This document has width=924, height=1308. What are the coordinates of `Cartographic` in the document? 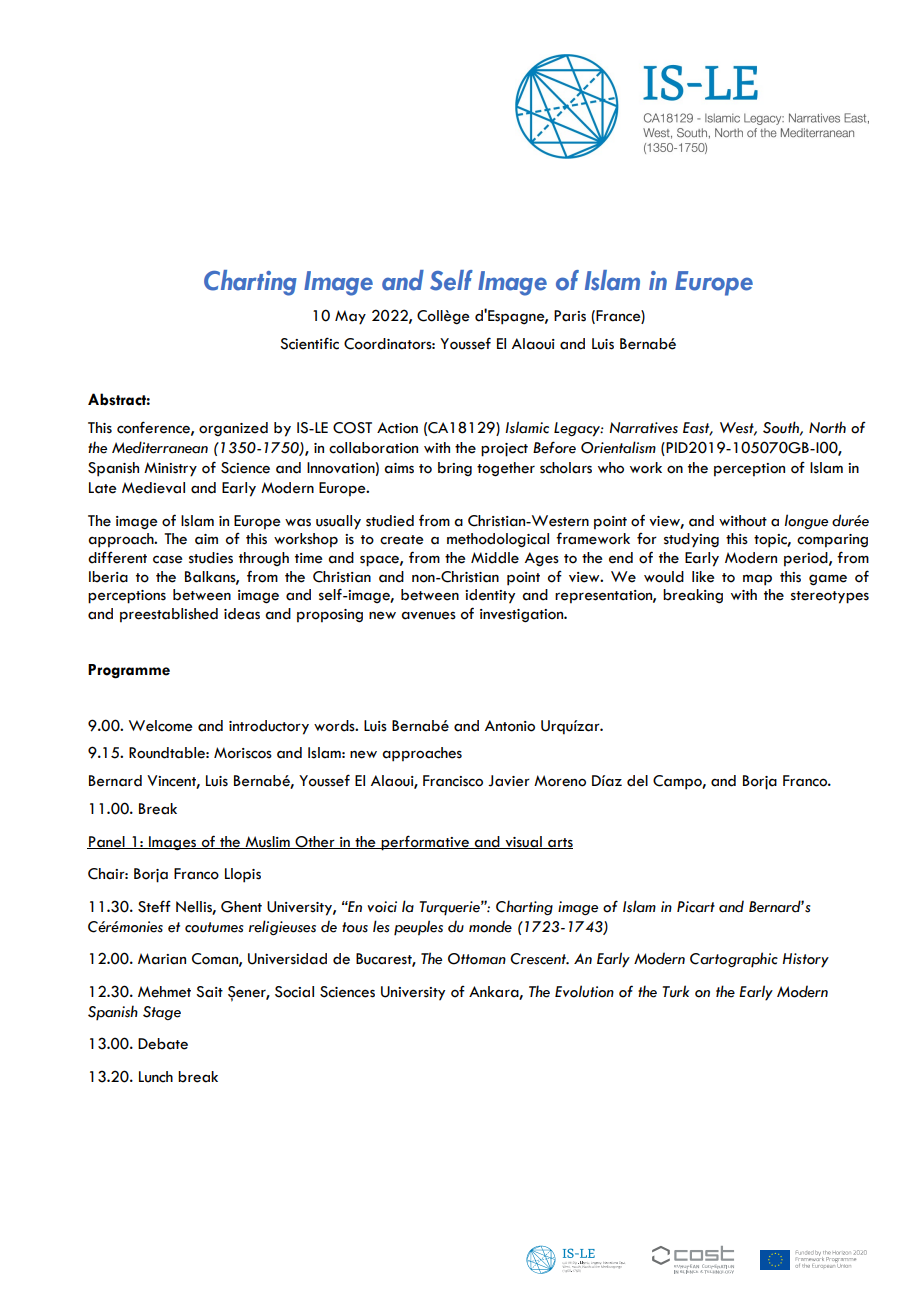 It's located at (734, 960).
